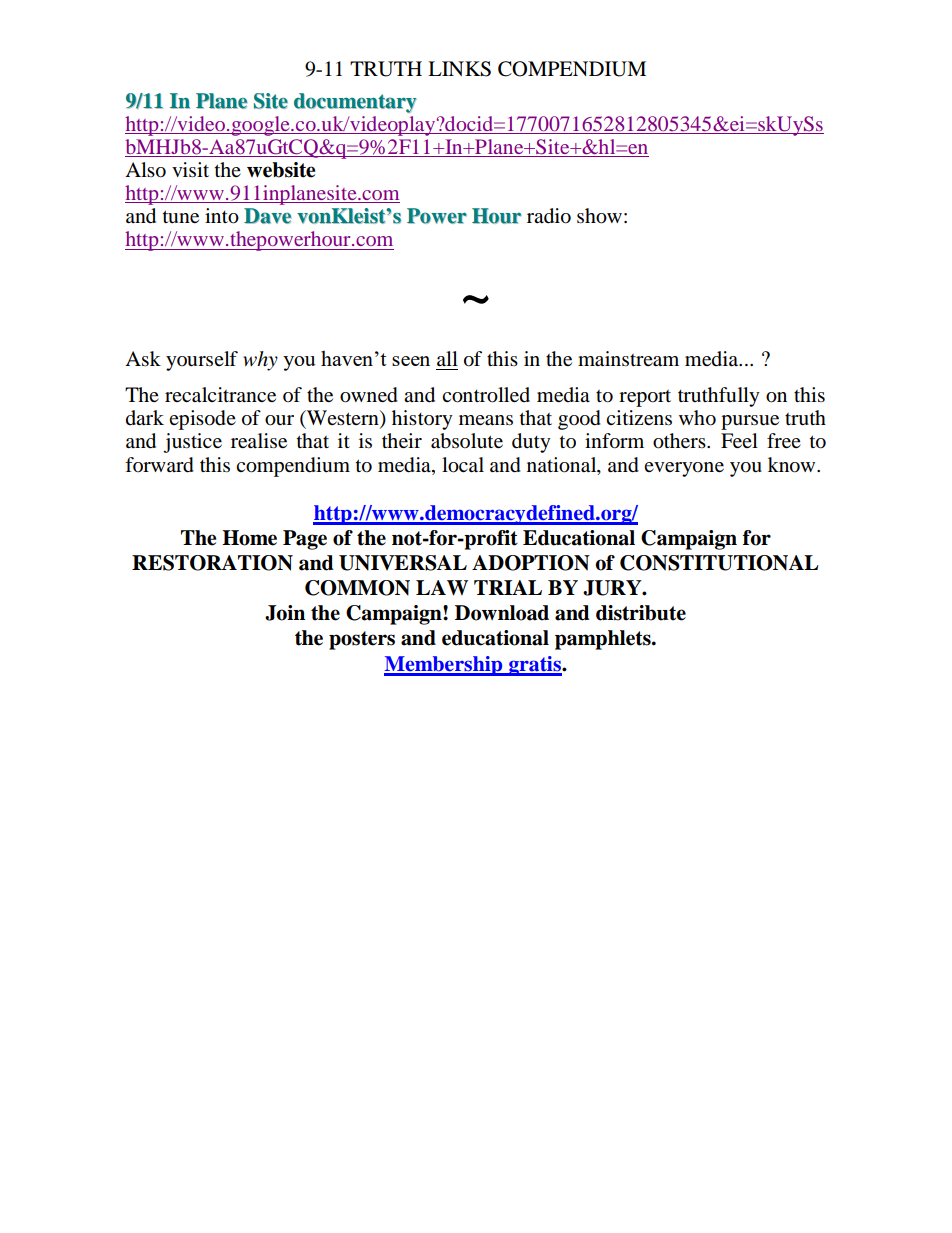  Describe the element at coordinates (628, 359) in the screenshot. I see `mainstream` at that location.
